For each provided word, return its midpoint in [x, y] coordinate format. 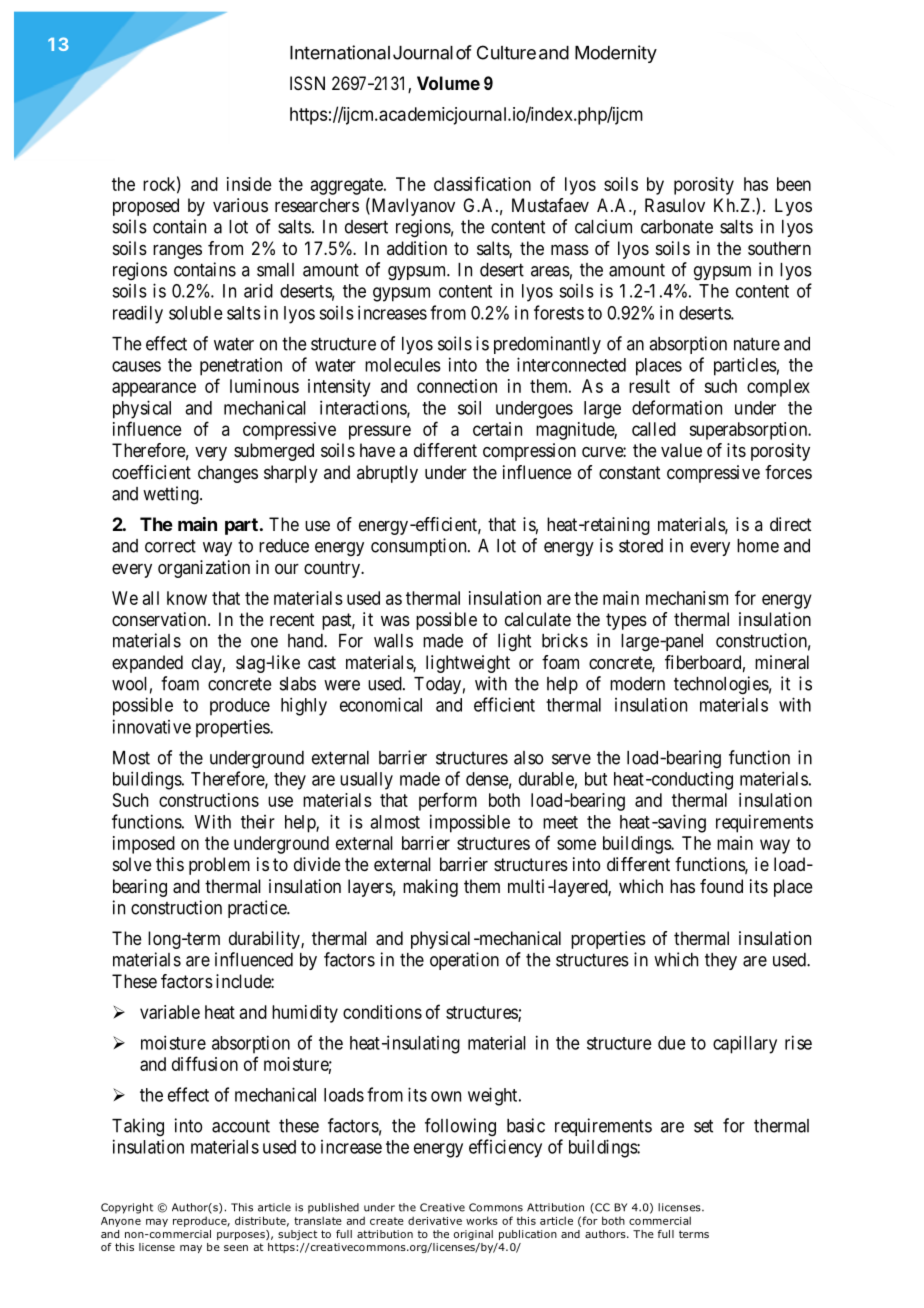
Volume [448, 83]
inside [249, 184]
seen [236, 1248]
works [482, 1220]
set [703, 1126]
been [794, 184]
